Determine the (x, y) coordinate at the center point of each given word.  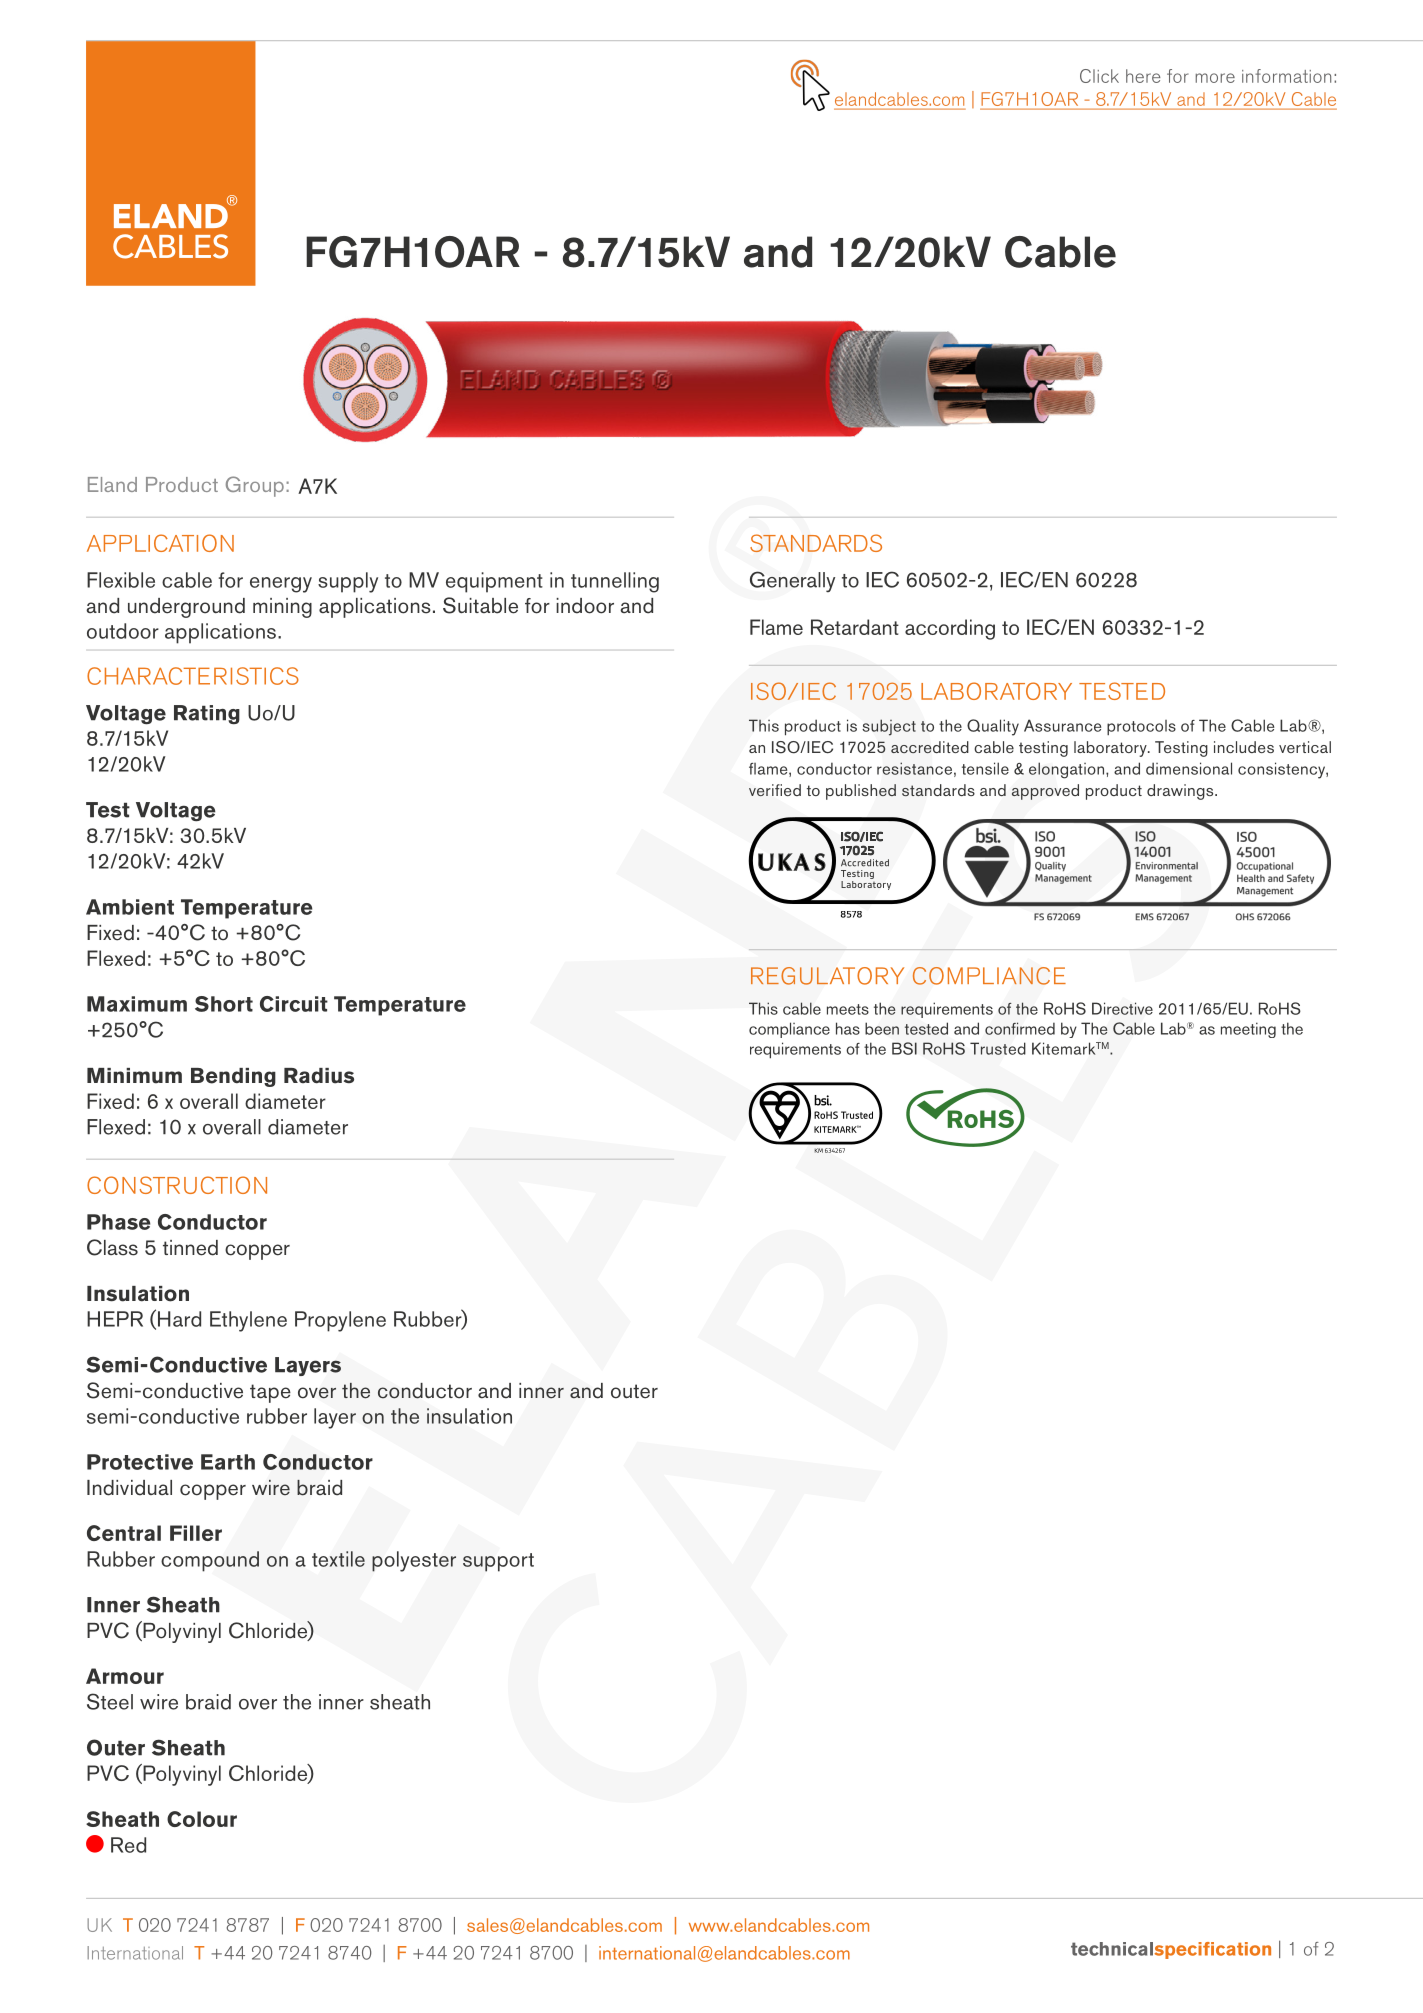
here (1143, 76)
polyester (414, 1561)
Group (255, 486)
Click (1099, 76)
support (498, 1562)
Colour (202, 1819)
